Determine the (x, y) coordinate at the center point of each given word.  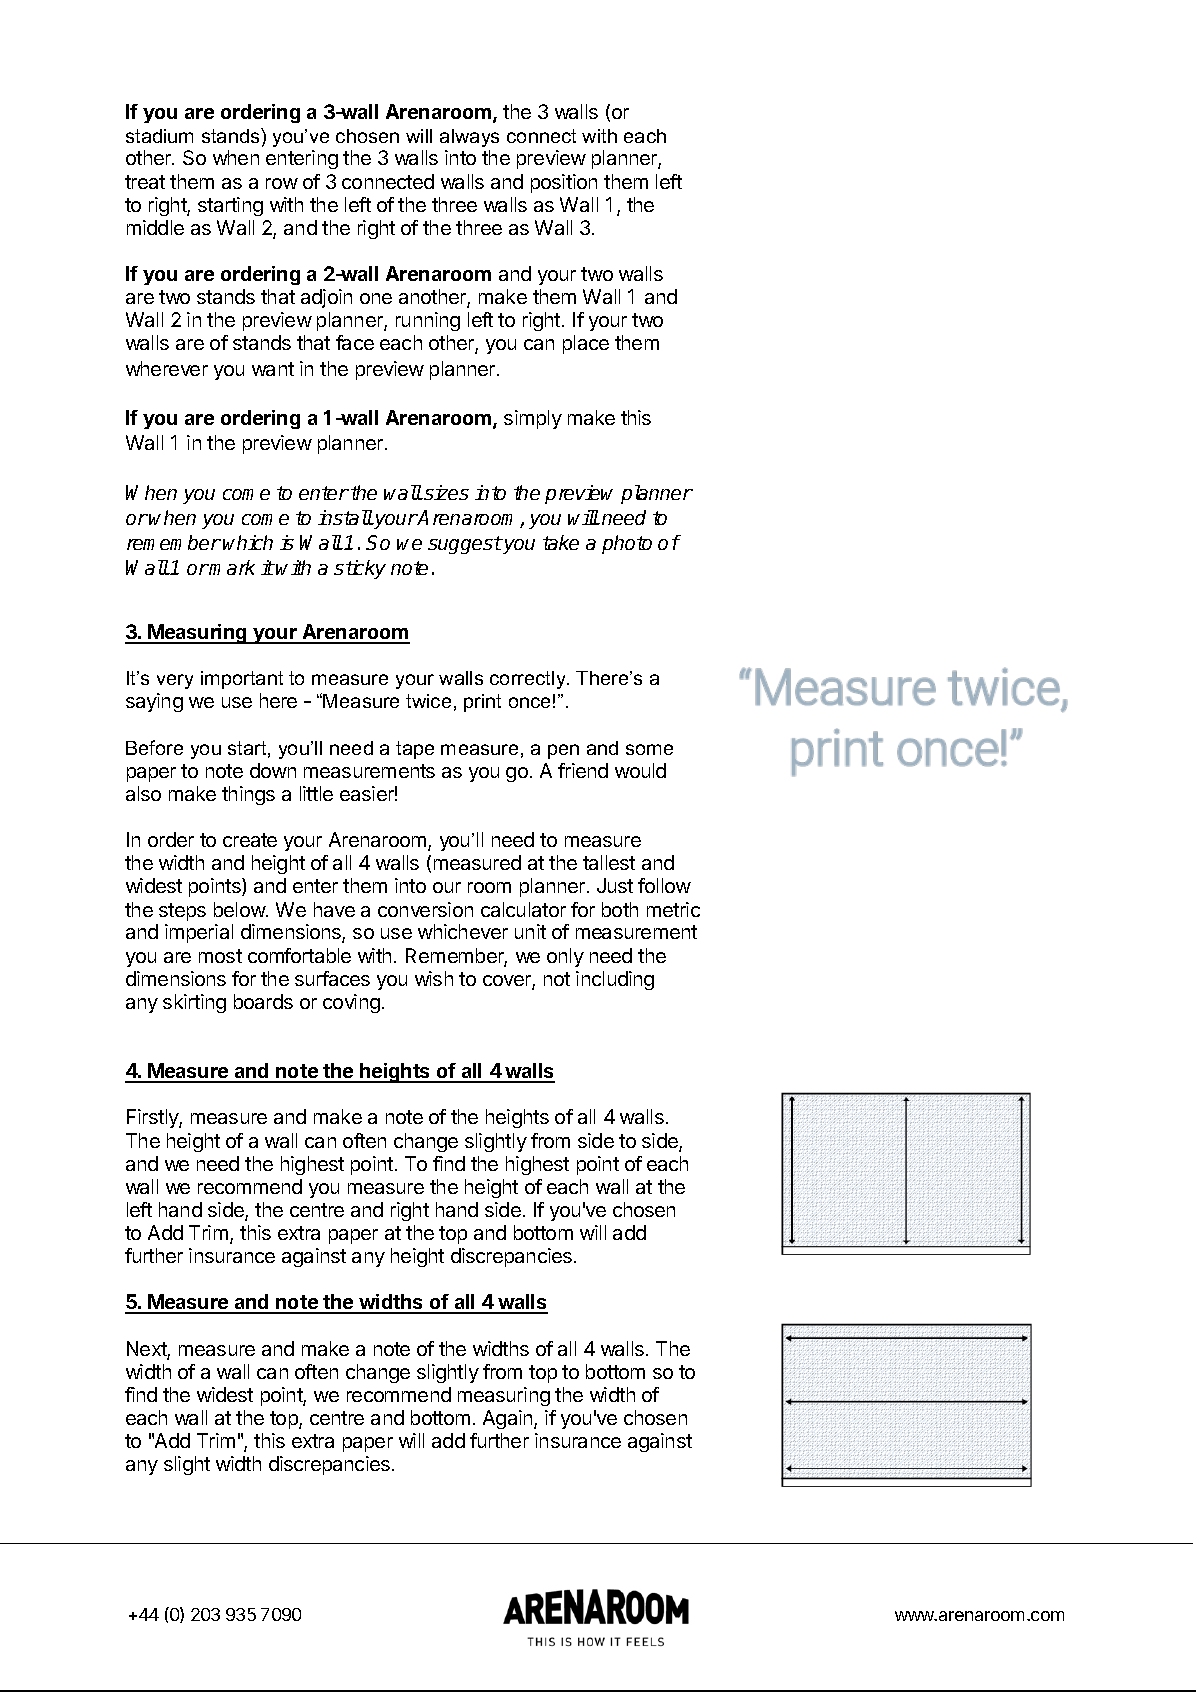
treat (145, 182)
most (220, 956)
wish (434, 978)
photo (627, 544)
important (242, 680)
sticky (360, 569)
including (615, 980)
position (564, 183)
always (469, 138)
